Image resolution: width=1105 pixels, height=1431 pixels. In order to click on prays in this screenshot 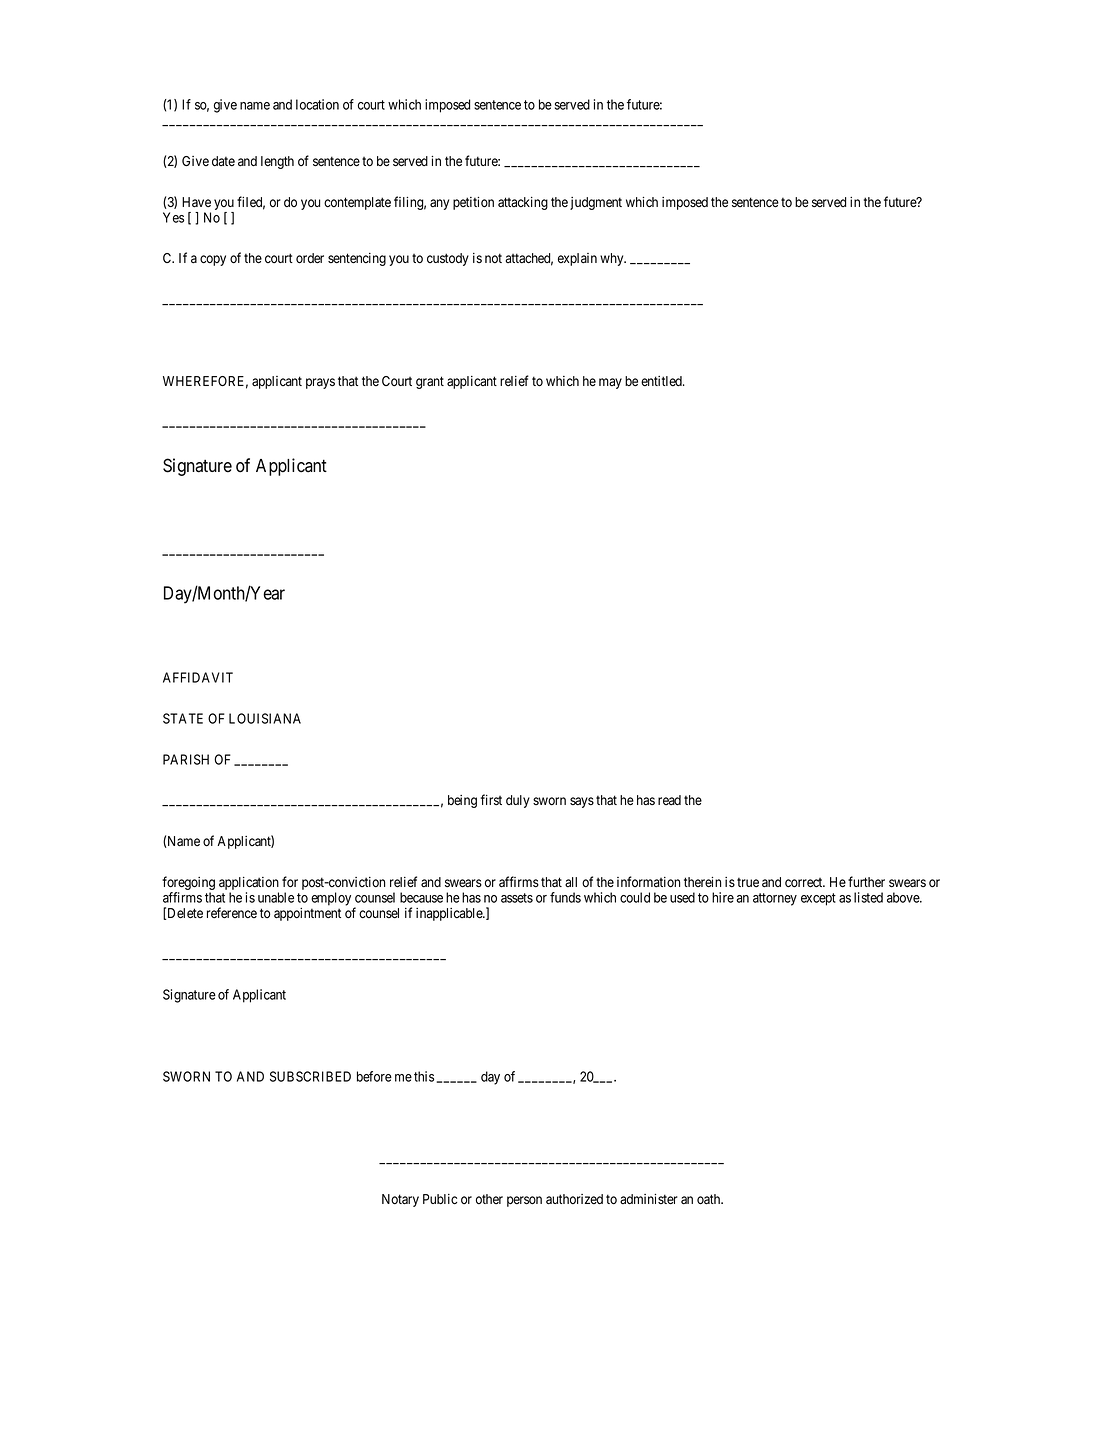, I will do `click(320, 383)`.
